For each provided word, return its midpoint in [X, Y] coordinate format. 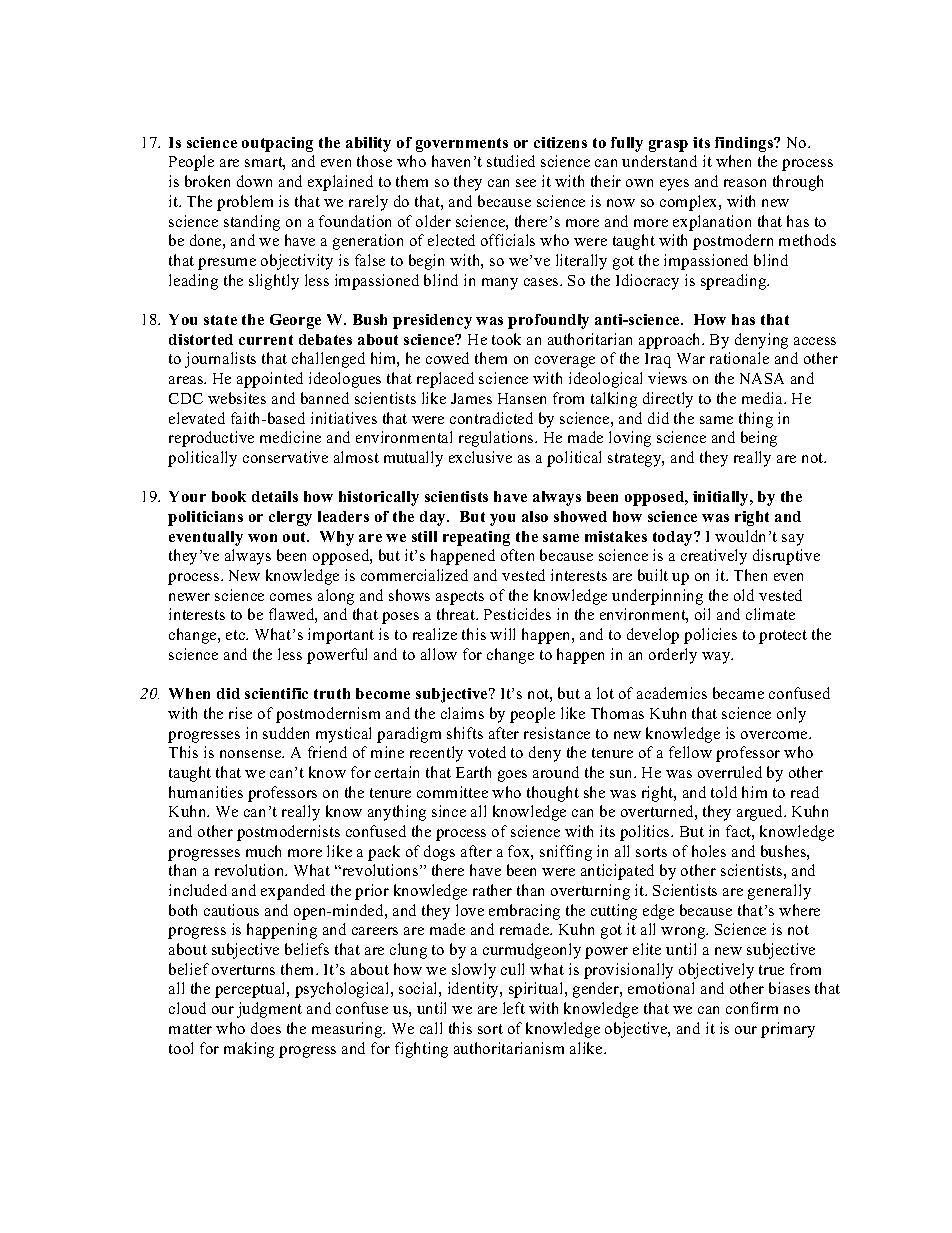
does [266, 1028]
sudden [286, 733]
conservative [285, 457]
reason [745, 183]
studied [511, 161]
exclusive [480, 457]
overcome [775, 735]
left [514, 1008]
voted [487, 752]
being [759, 439]
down [254, 181]
